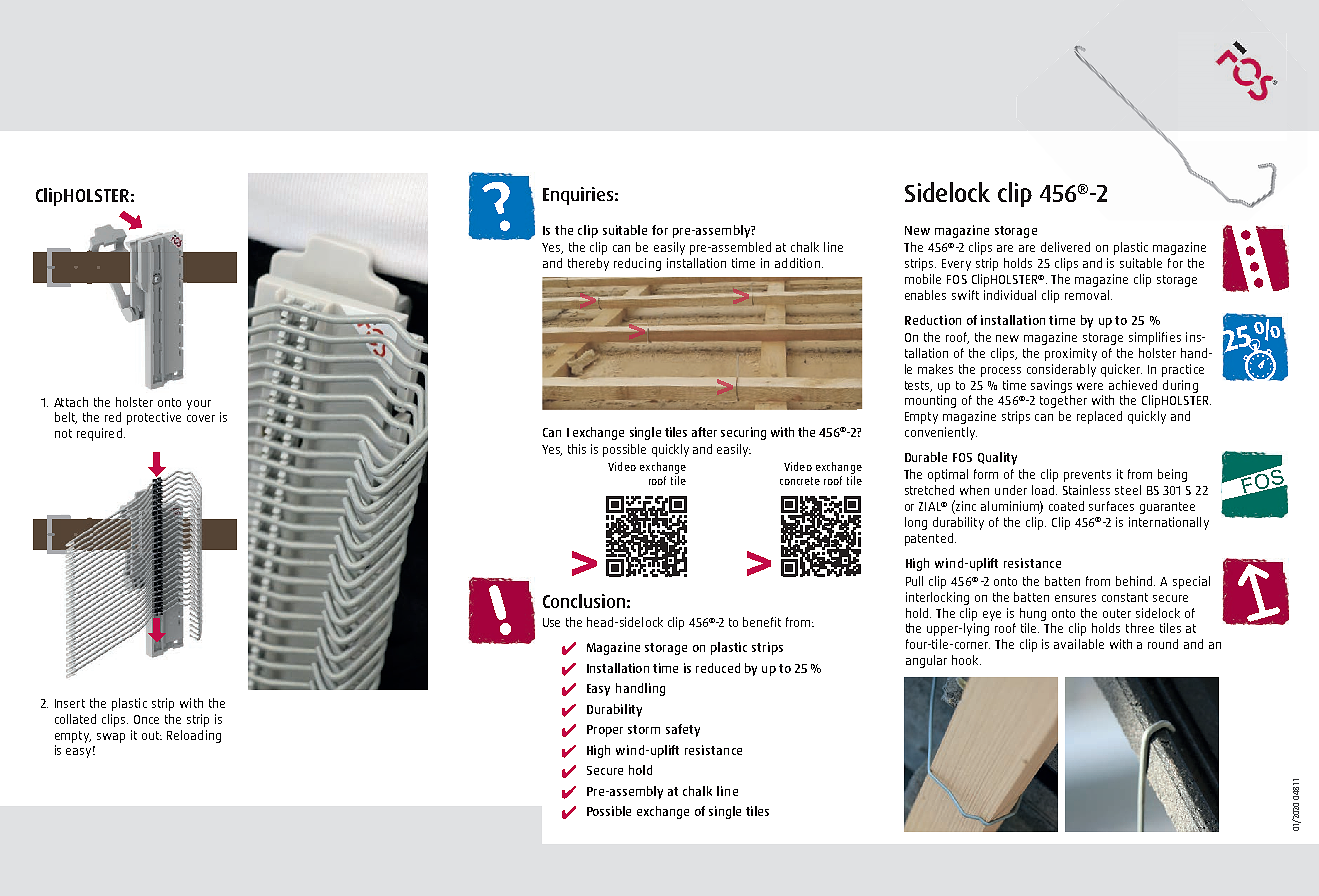 This screenshot has width=1319, height=896. I want to click on Stainless, so click(1086, 490).
